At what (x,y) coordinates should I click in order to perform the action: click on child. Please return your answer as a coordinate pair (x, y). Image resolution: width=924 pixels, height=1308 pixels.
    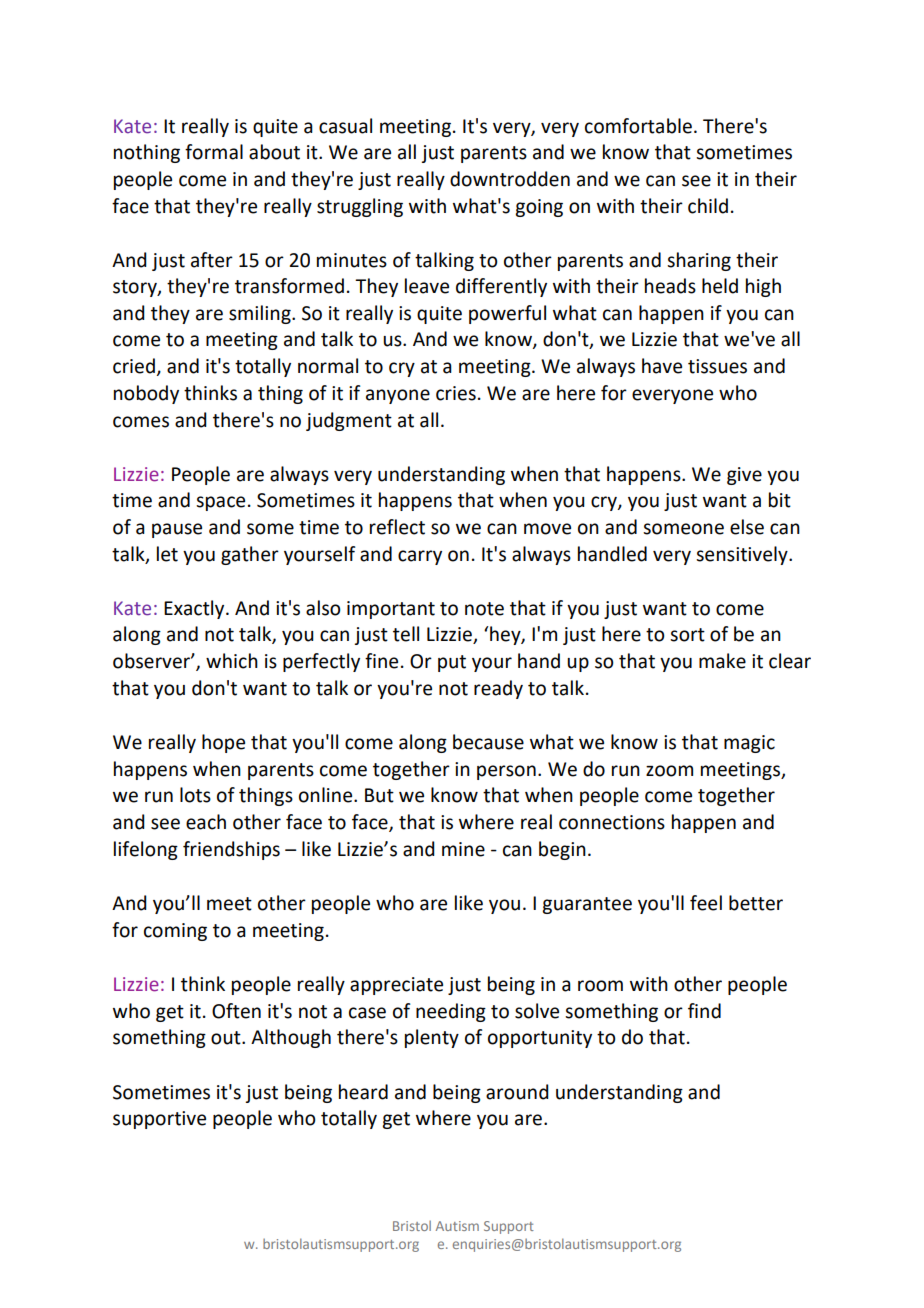
    Looking at the image, I should click on (708, 206).
